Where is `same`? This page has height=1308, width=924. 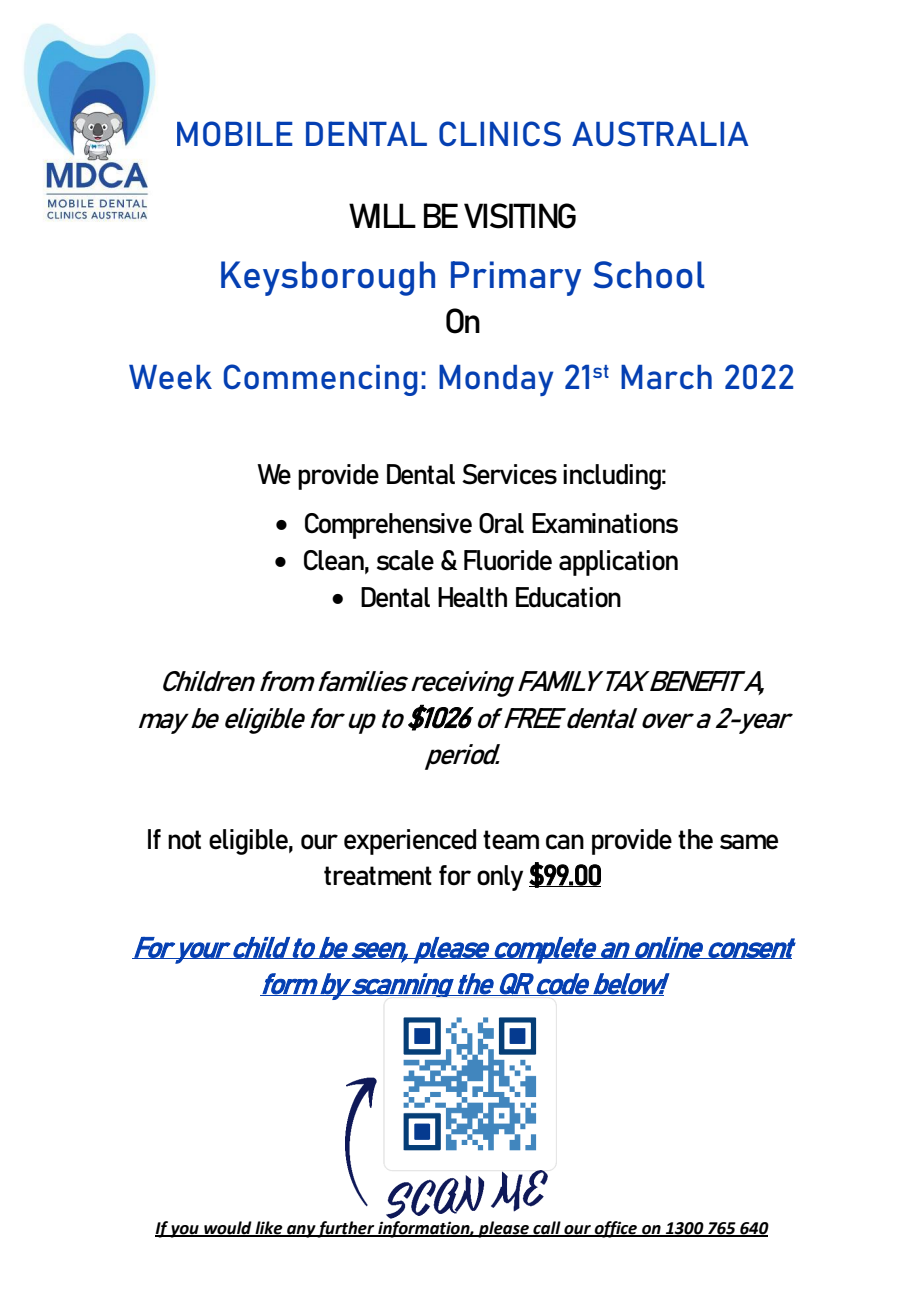
same is located at coordinates (749, 842).
